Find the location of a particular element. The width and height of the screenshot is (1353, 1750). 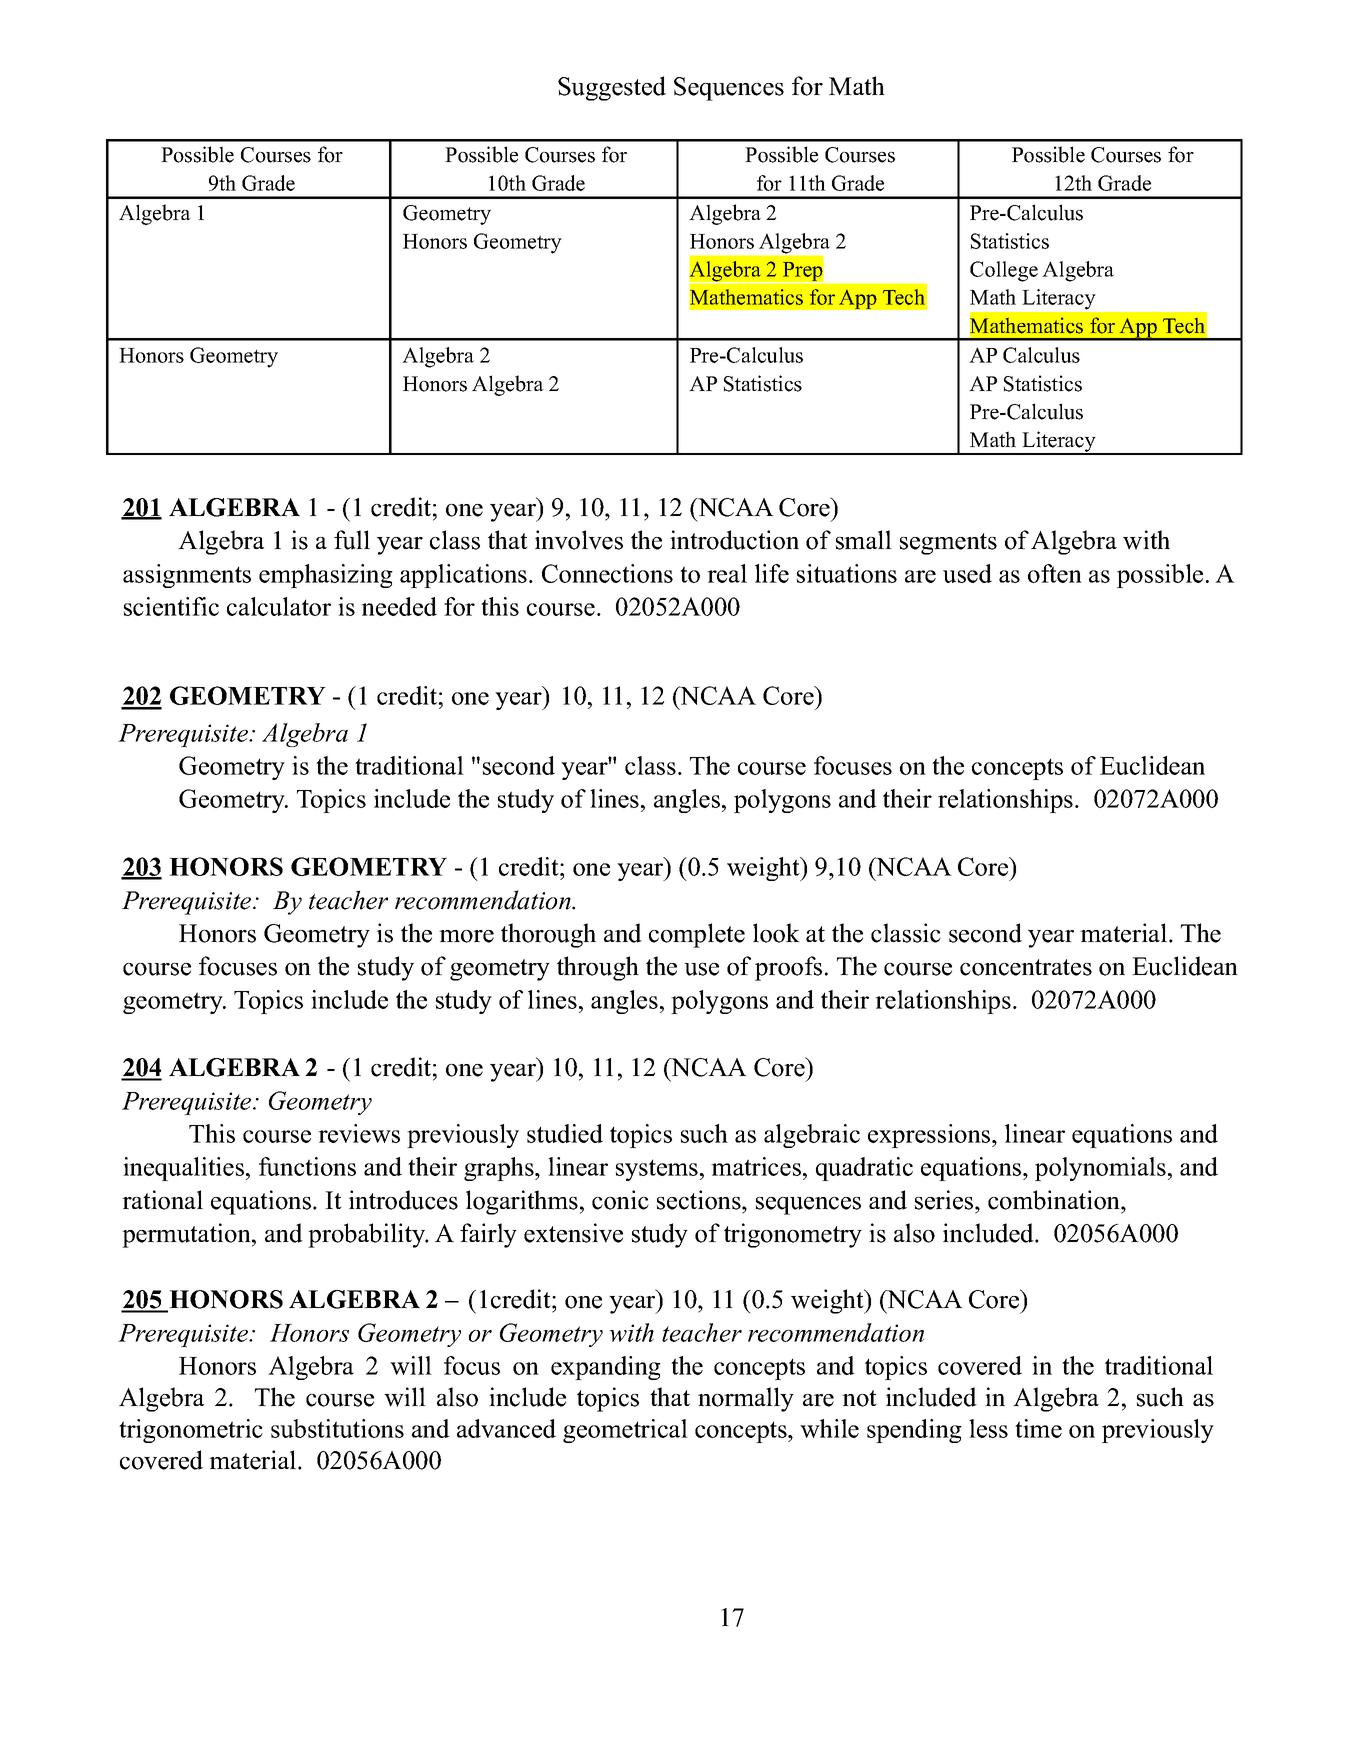

full is located at coordinates (352, 540).
